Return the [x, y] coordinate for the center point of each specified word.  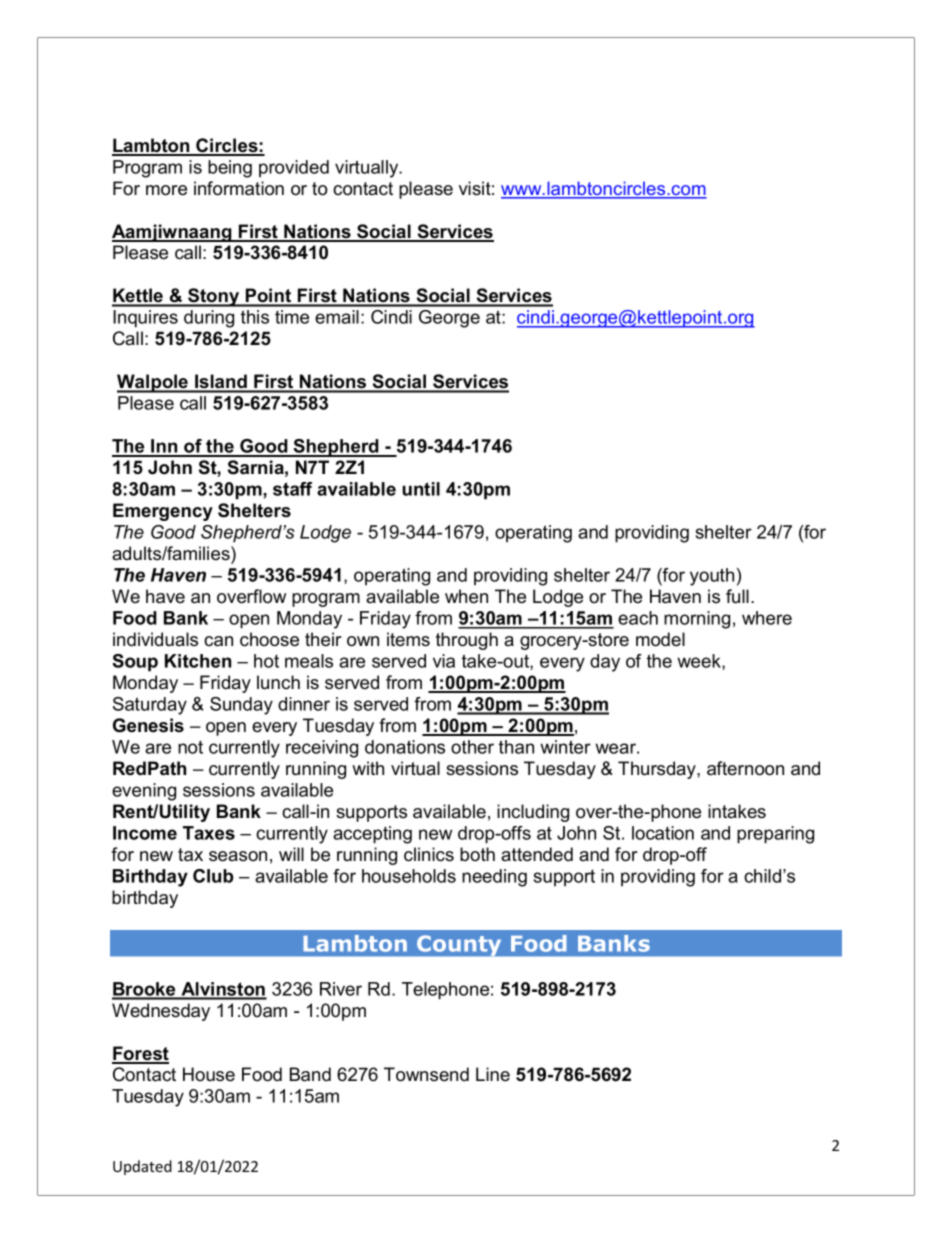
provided [294, 168]
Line [493, 1074]
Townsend [426, 1074]
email [337, 317]
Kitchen [198, 661]
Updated [142, 1167]
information [239, 188]
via [444, 661]
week [700, 662]
